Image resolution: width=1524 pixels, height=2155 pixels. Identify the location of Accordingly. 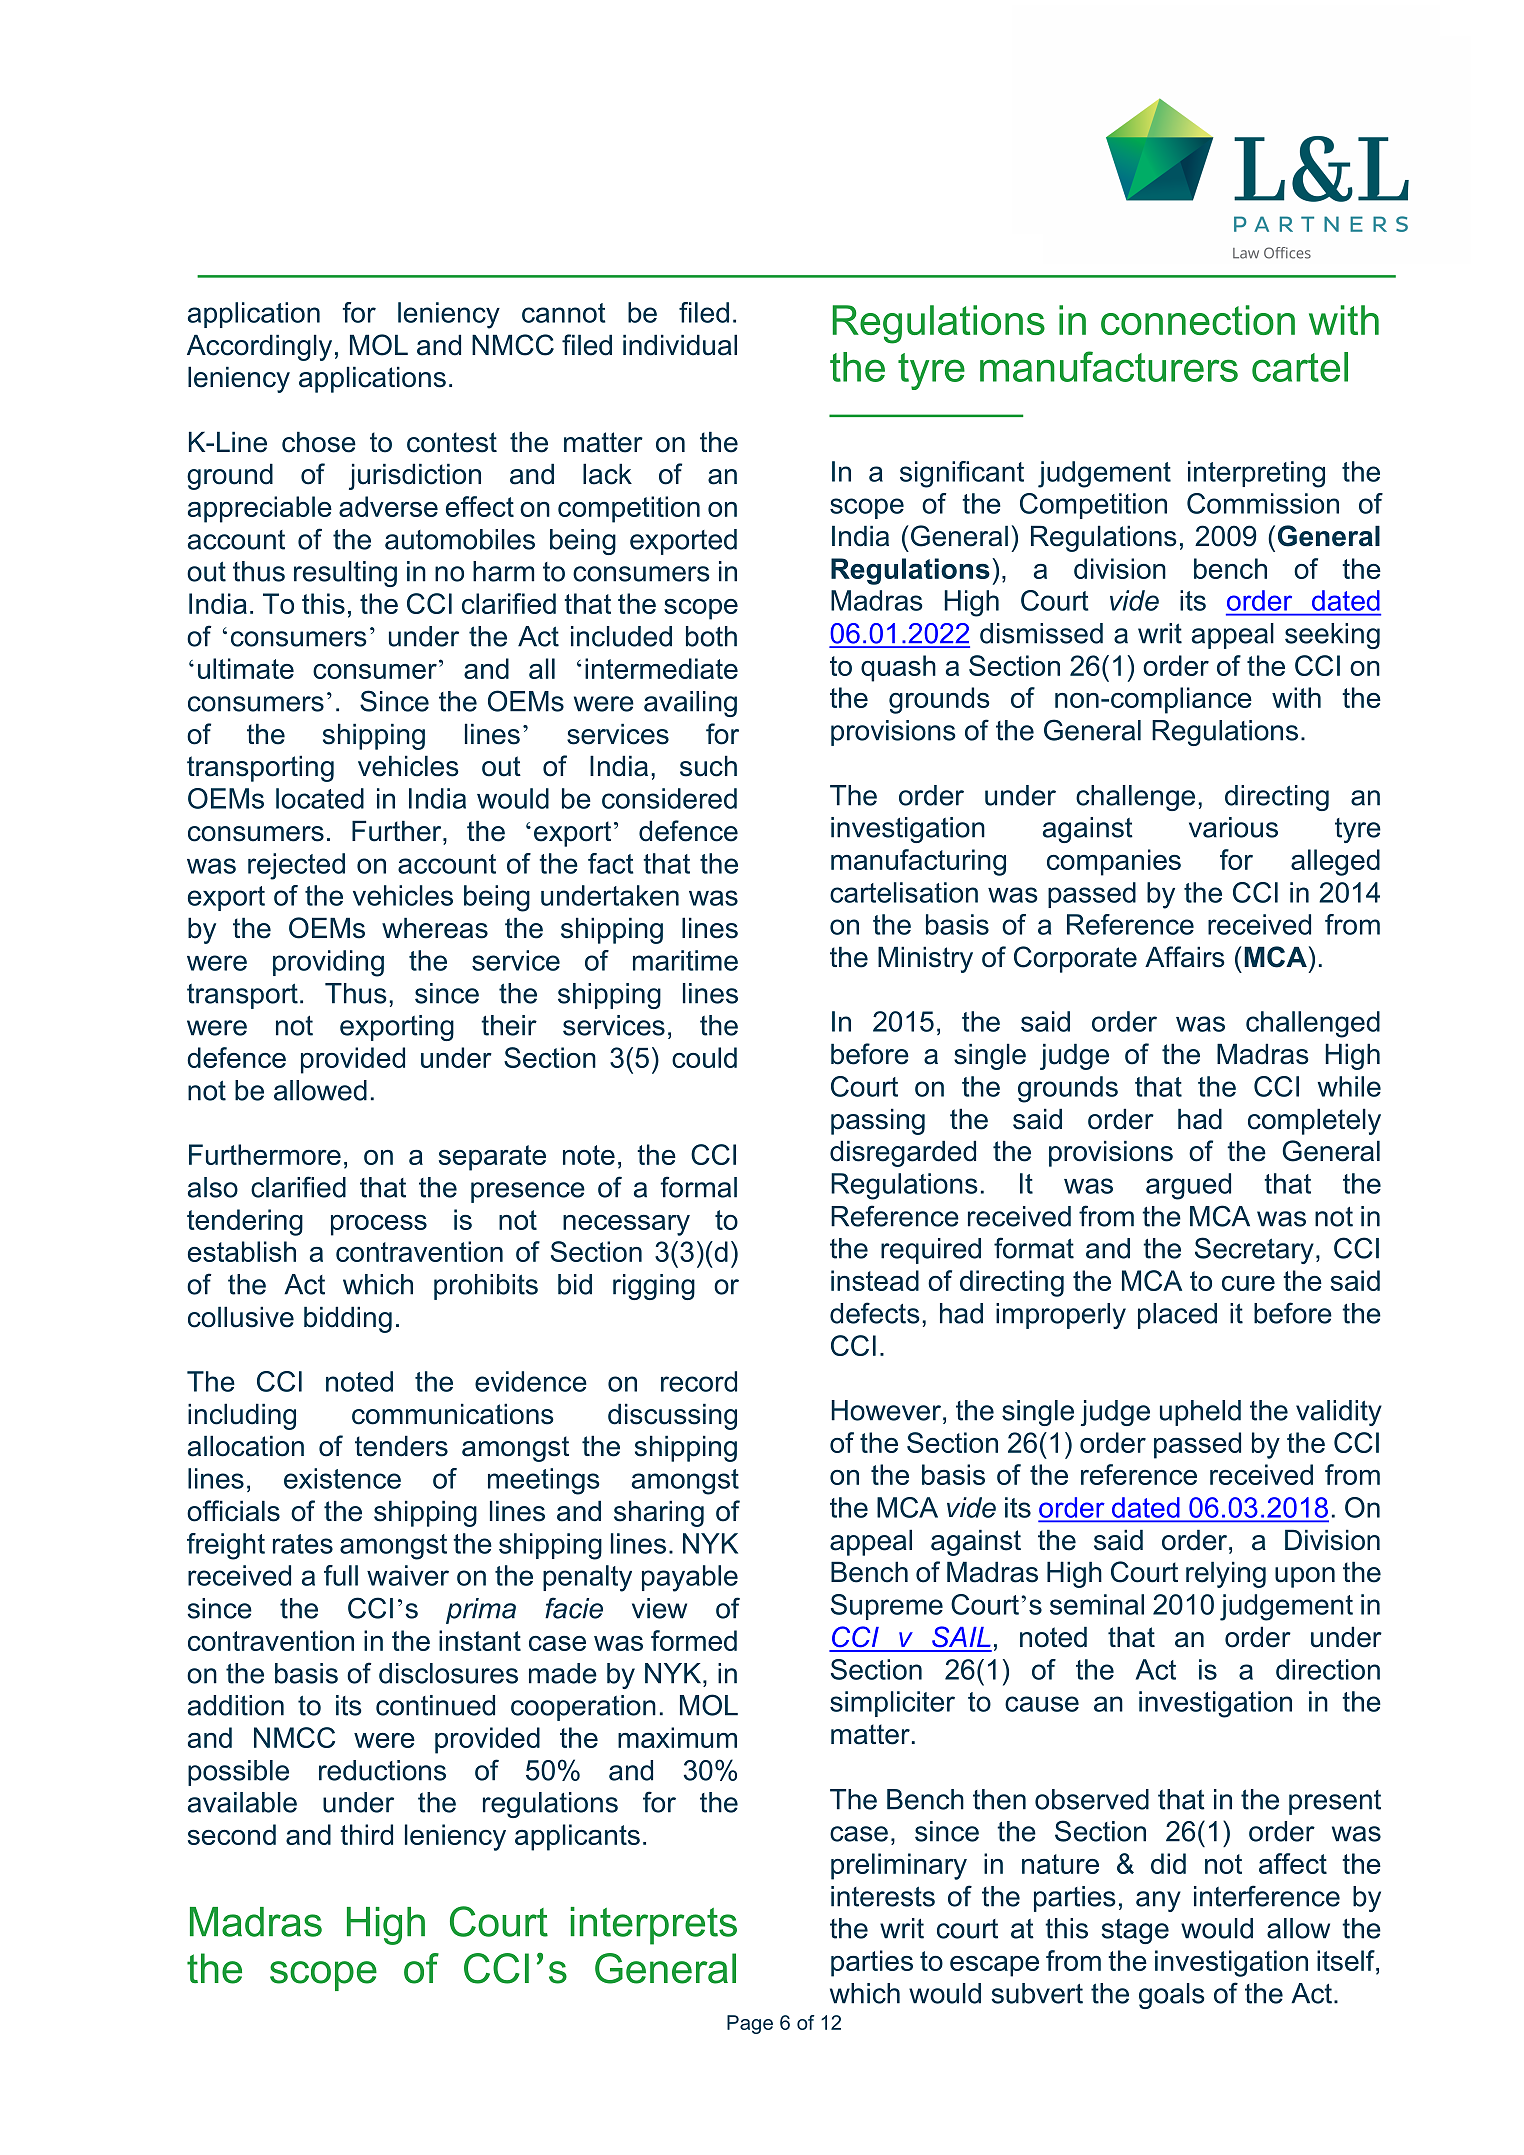
(259, 347).
